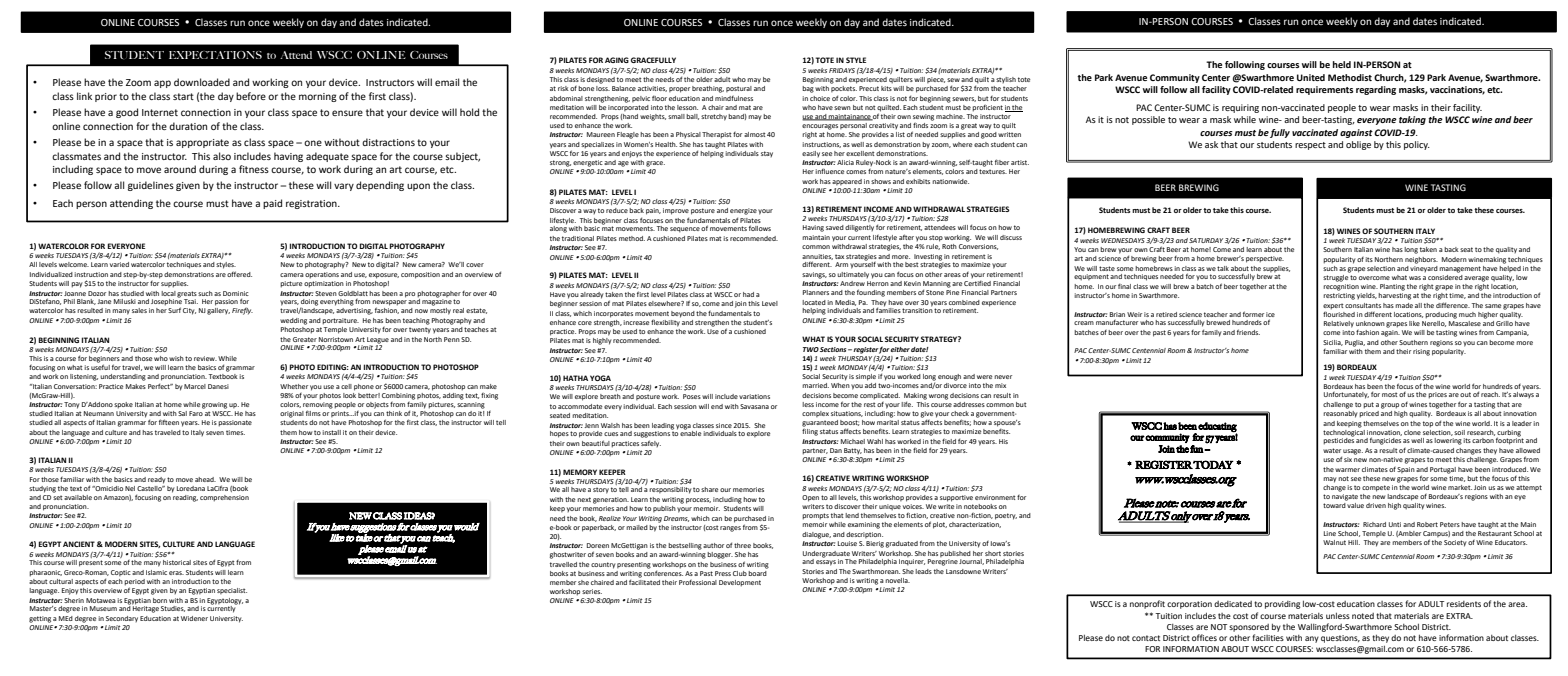  Describe the element at coordinates (173, 609) in the screenshot. I see `Studies` at that location.
